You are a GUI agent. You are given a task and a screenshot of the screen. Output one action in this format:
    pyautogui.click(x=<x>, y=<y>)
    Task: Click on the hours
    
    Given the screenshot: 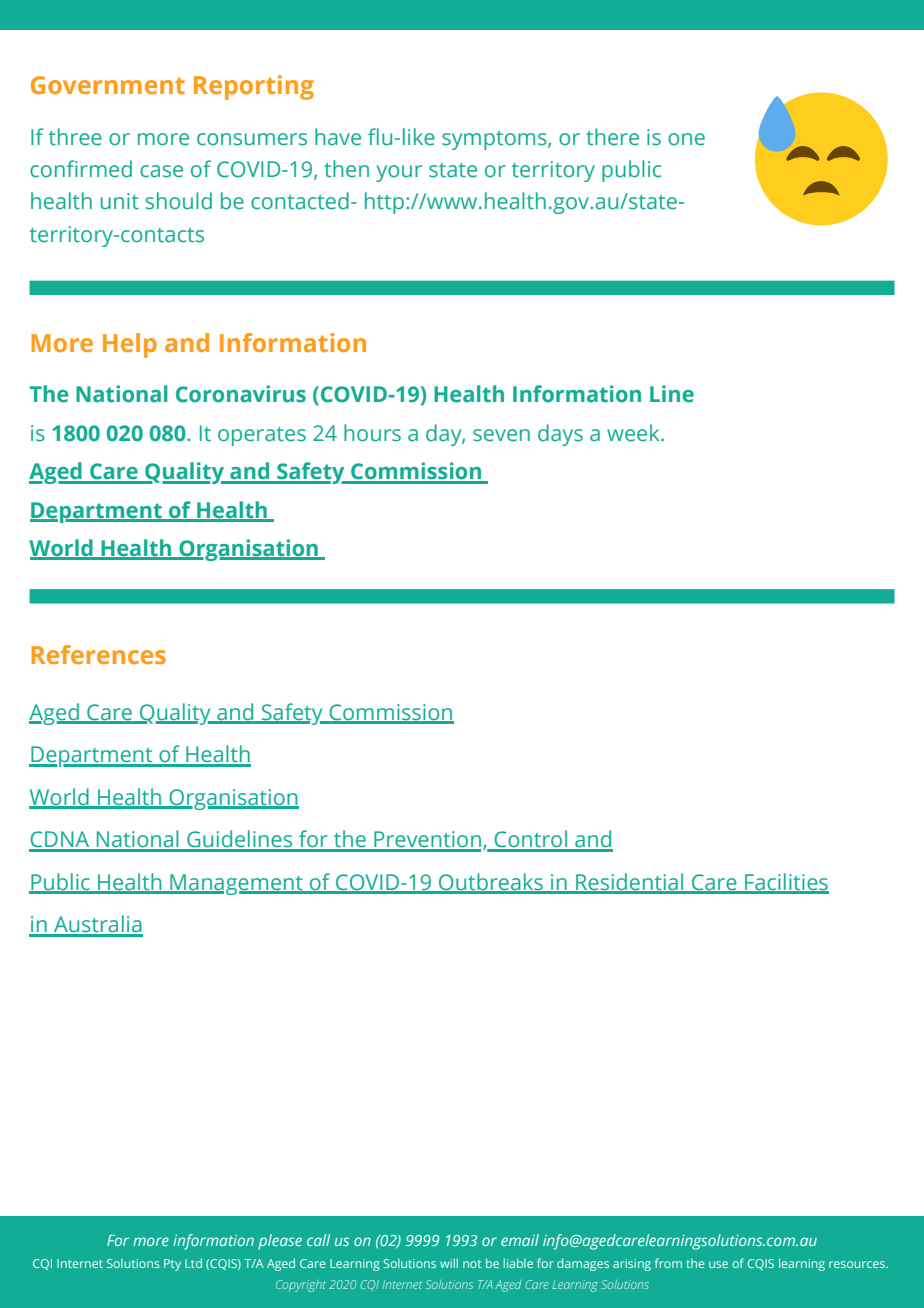 What is the action you would take?
    pyautogui.click(x=372, y=433)
